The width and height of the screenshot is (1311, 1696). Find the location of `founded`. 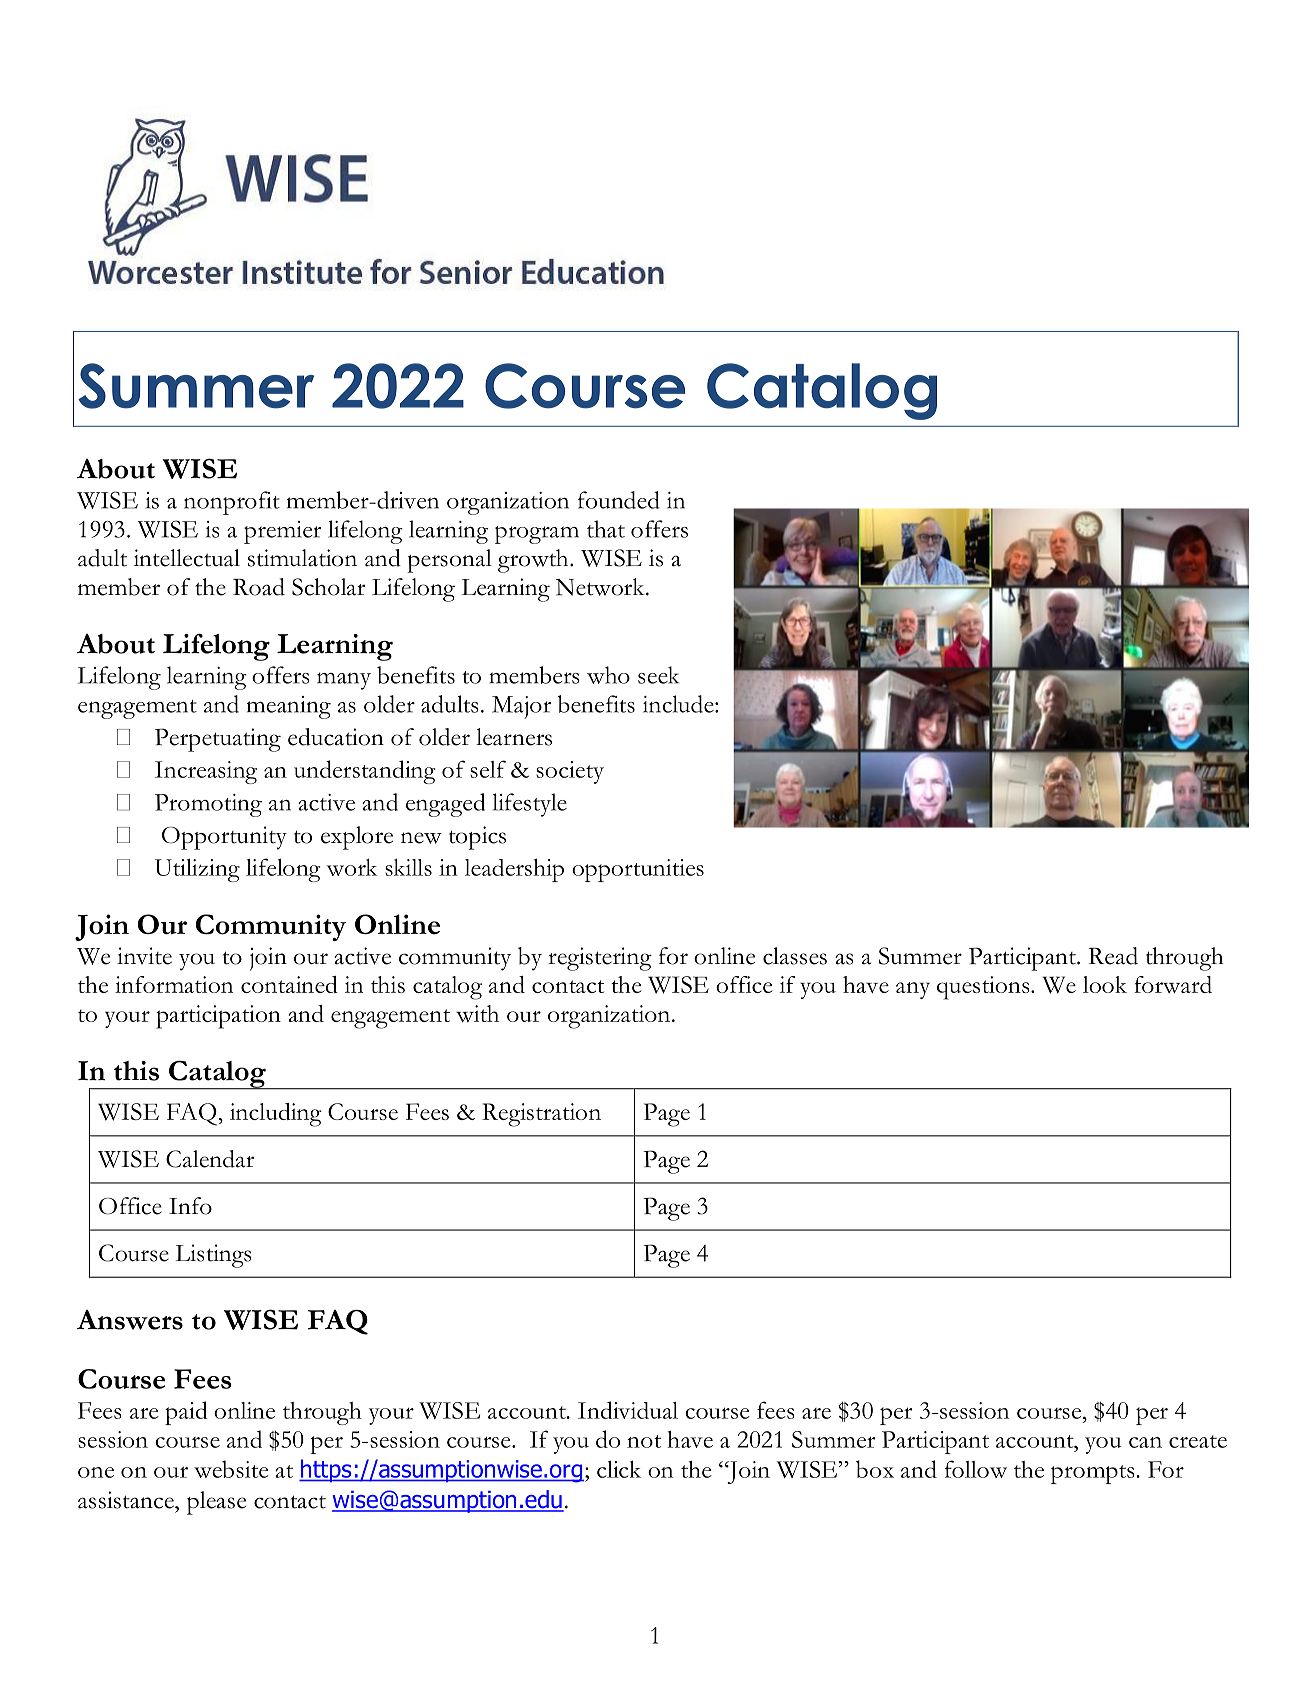

founded is located at coordinates (619, 500).
